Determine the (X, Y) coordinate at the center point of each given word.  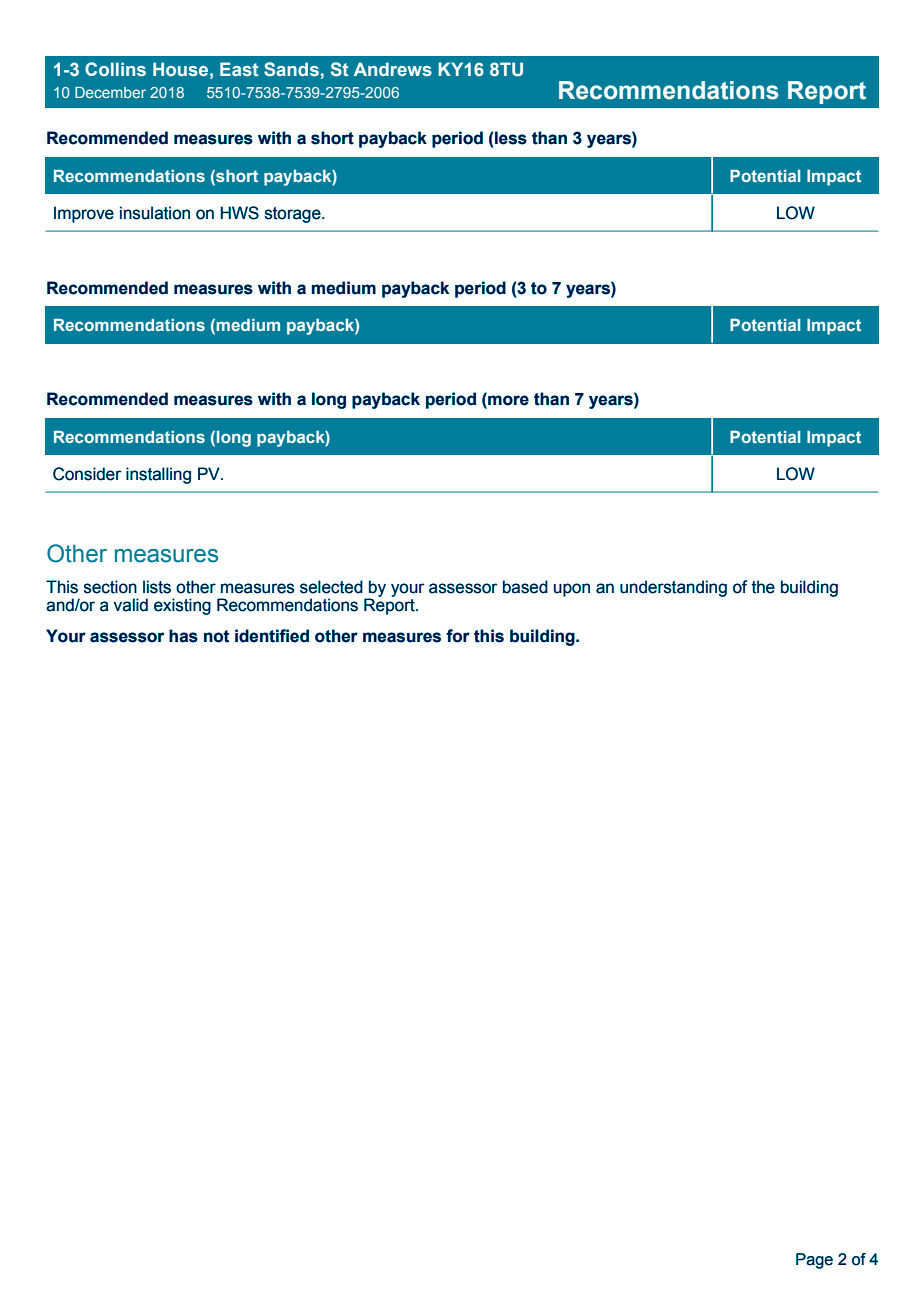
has (183, 636)
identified (272, 636)
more (507, 401)
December (110, 92)
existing (182, 606)
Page (814, 1261)
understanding (673, 588)
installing (158, 475)
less (510, 138)
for (458, 636)
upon (572, 590)
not (216, 636)
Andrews (393, 69)
